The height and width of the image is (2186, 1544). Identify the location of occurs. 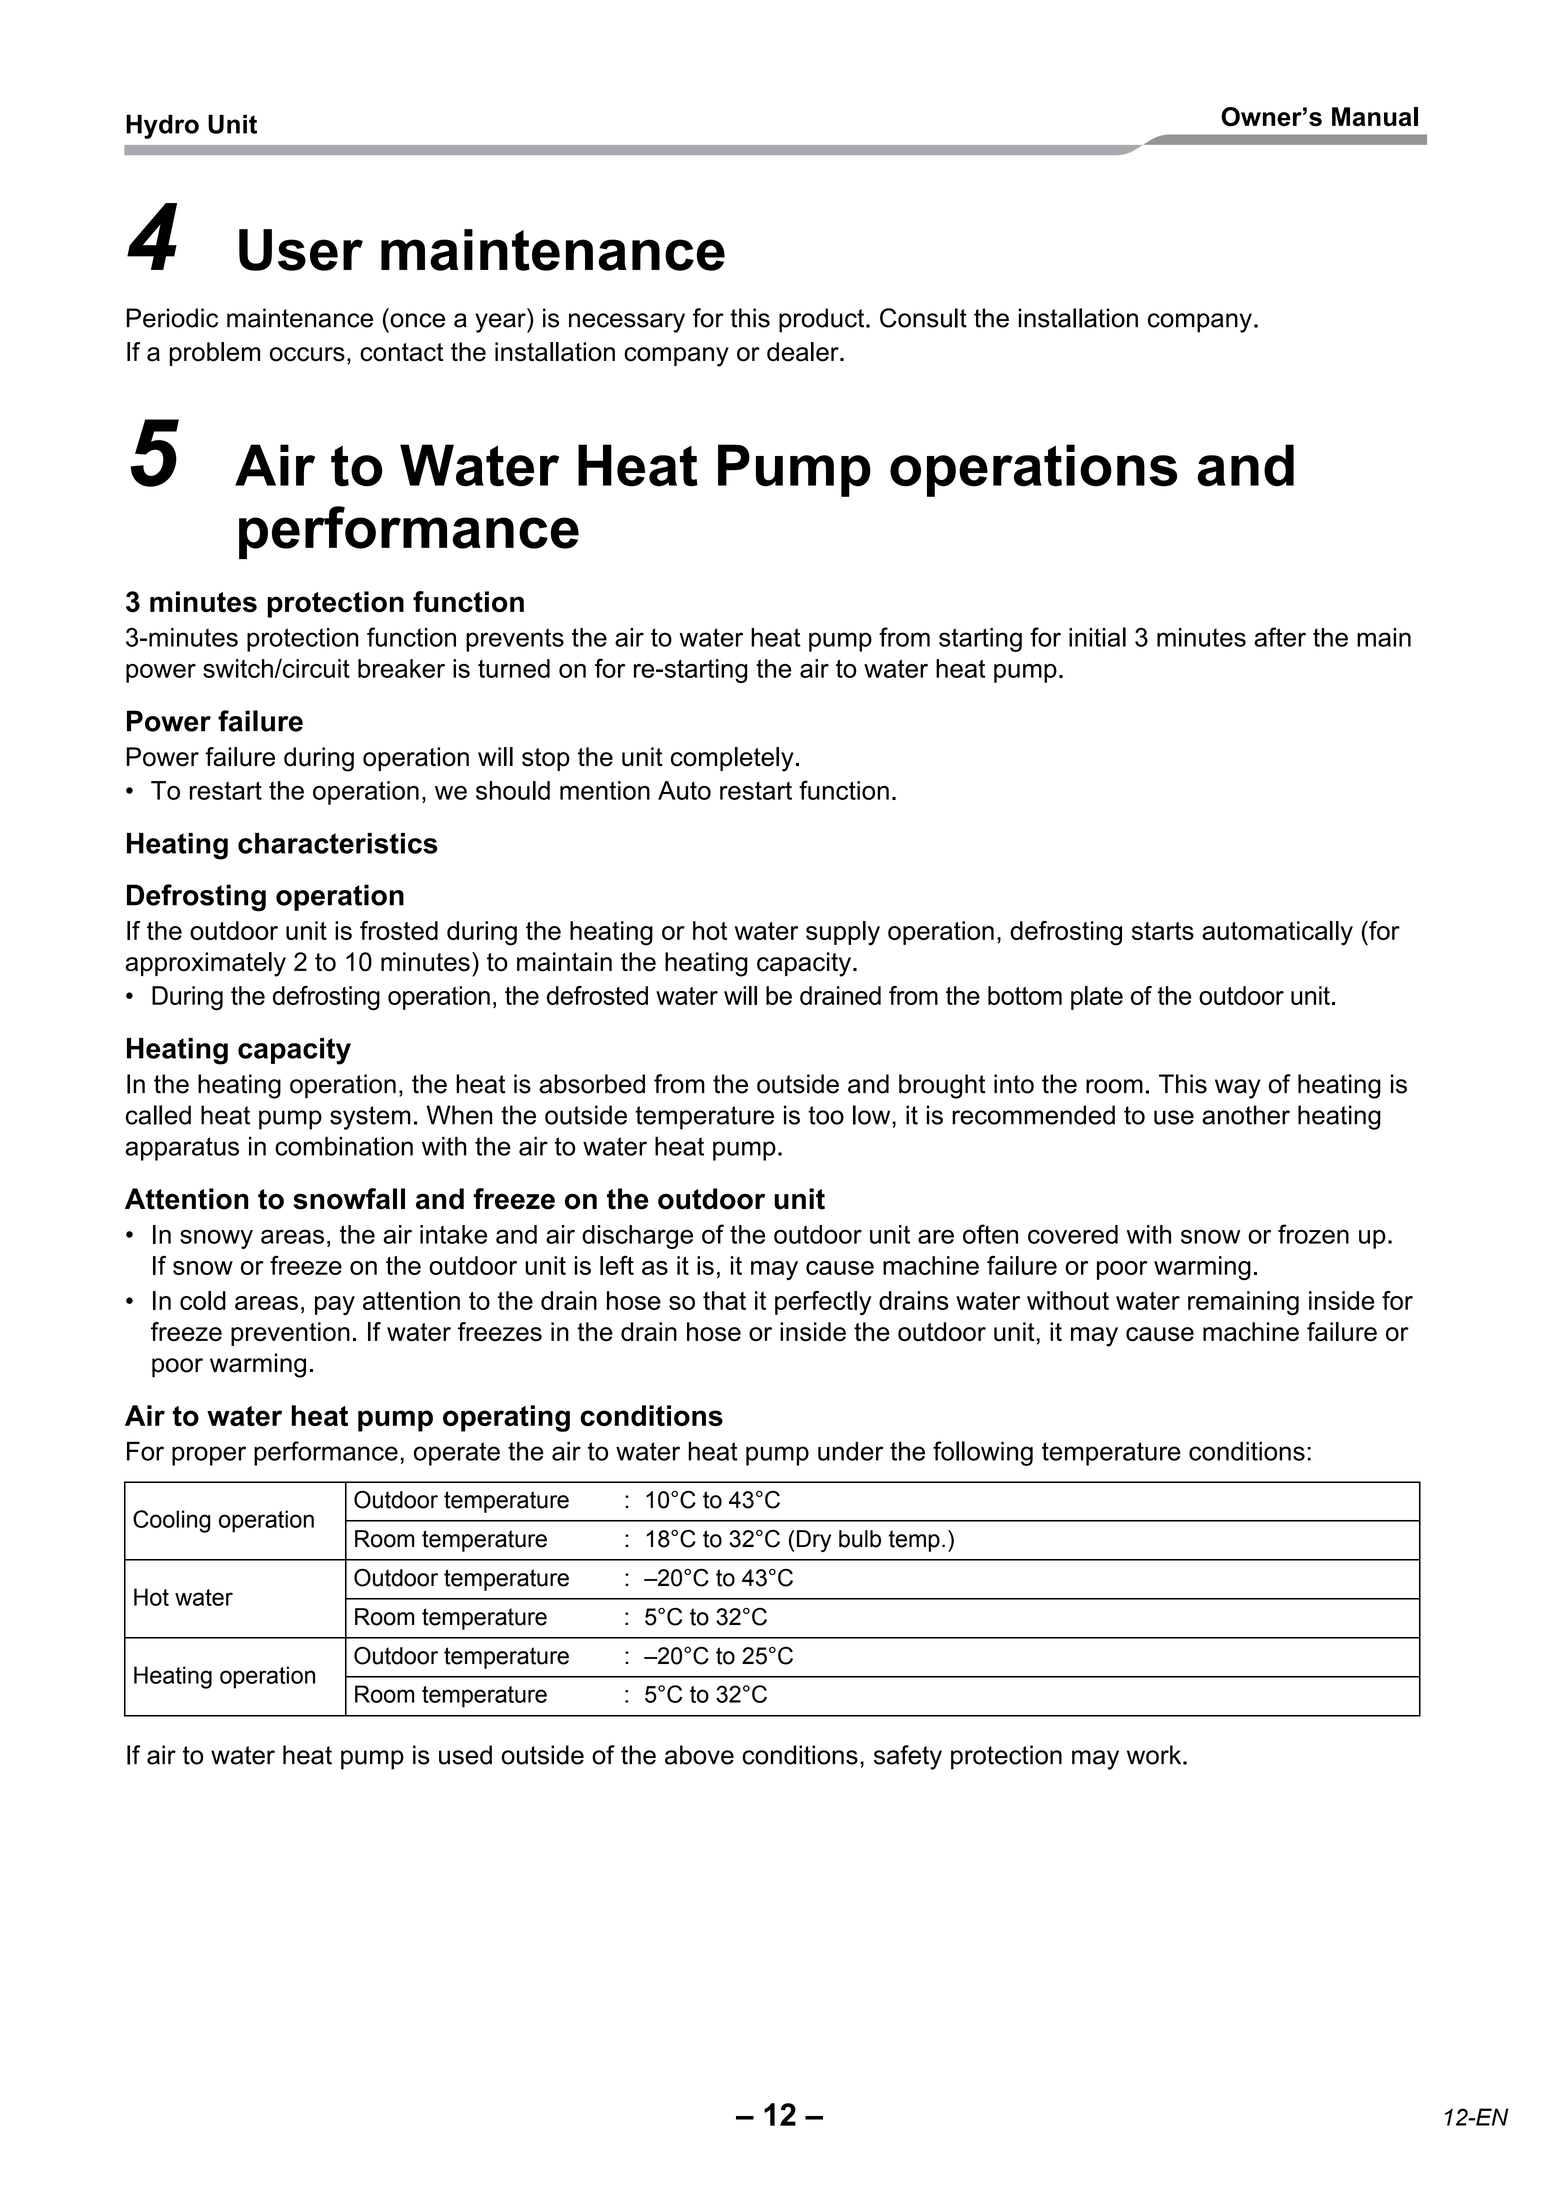
(307, 354).
